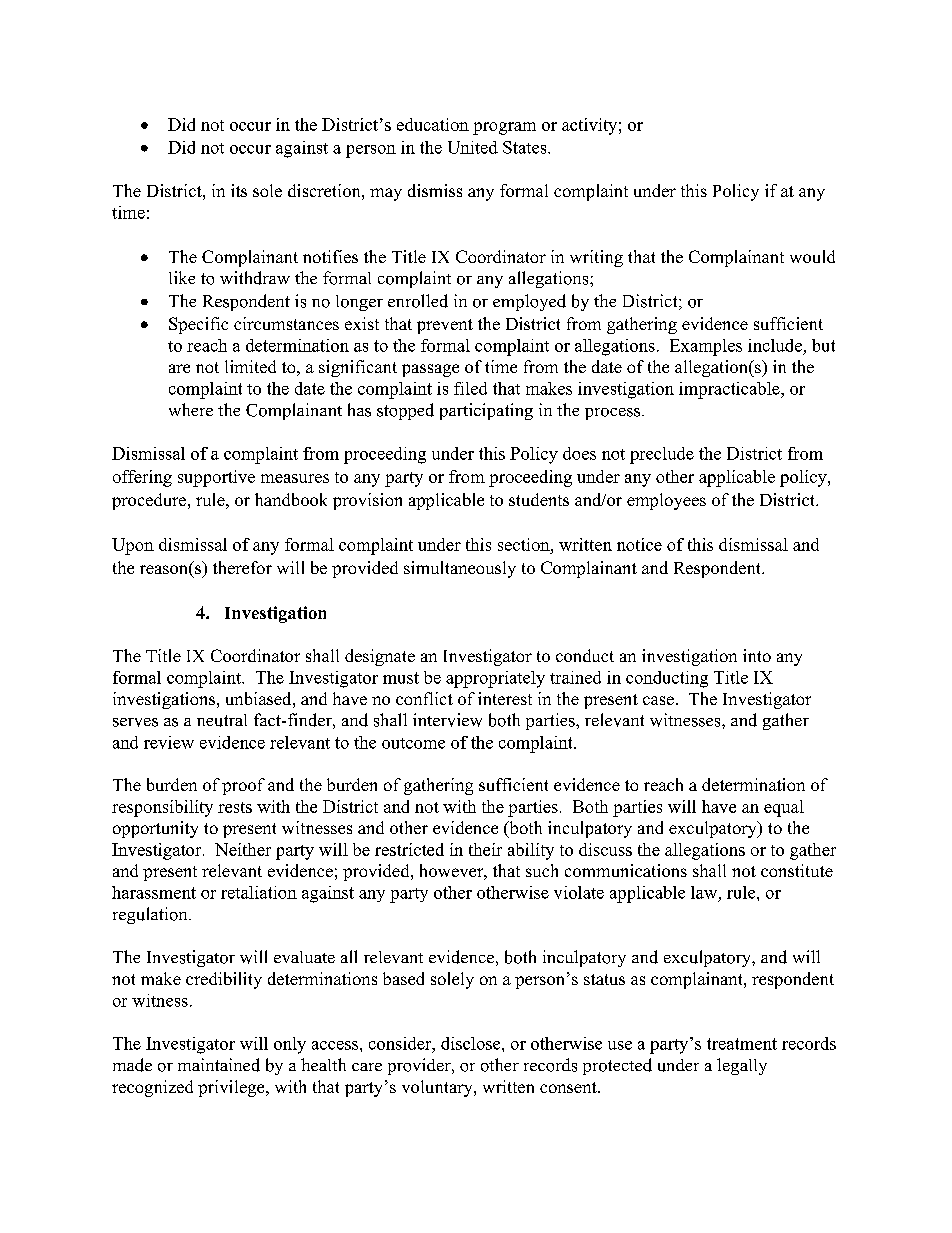  I want to click on therefor, so click(242, 567).
